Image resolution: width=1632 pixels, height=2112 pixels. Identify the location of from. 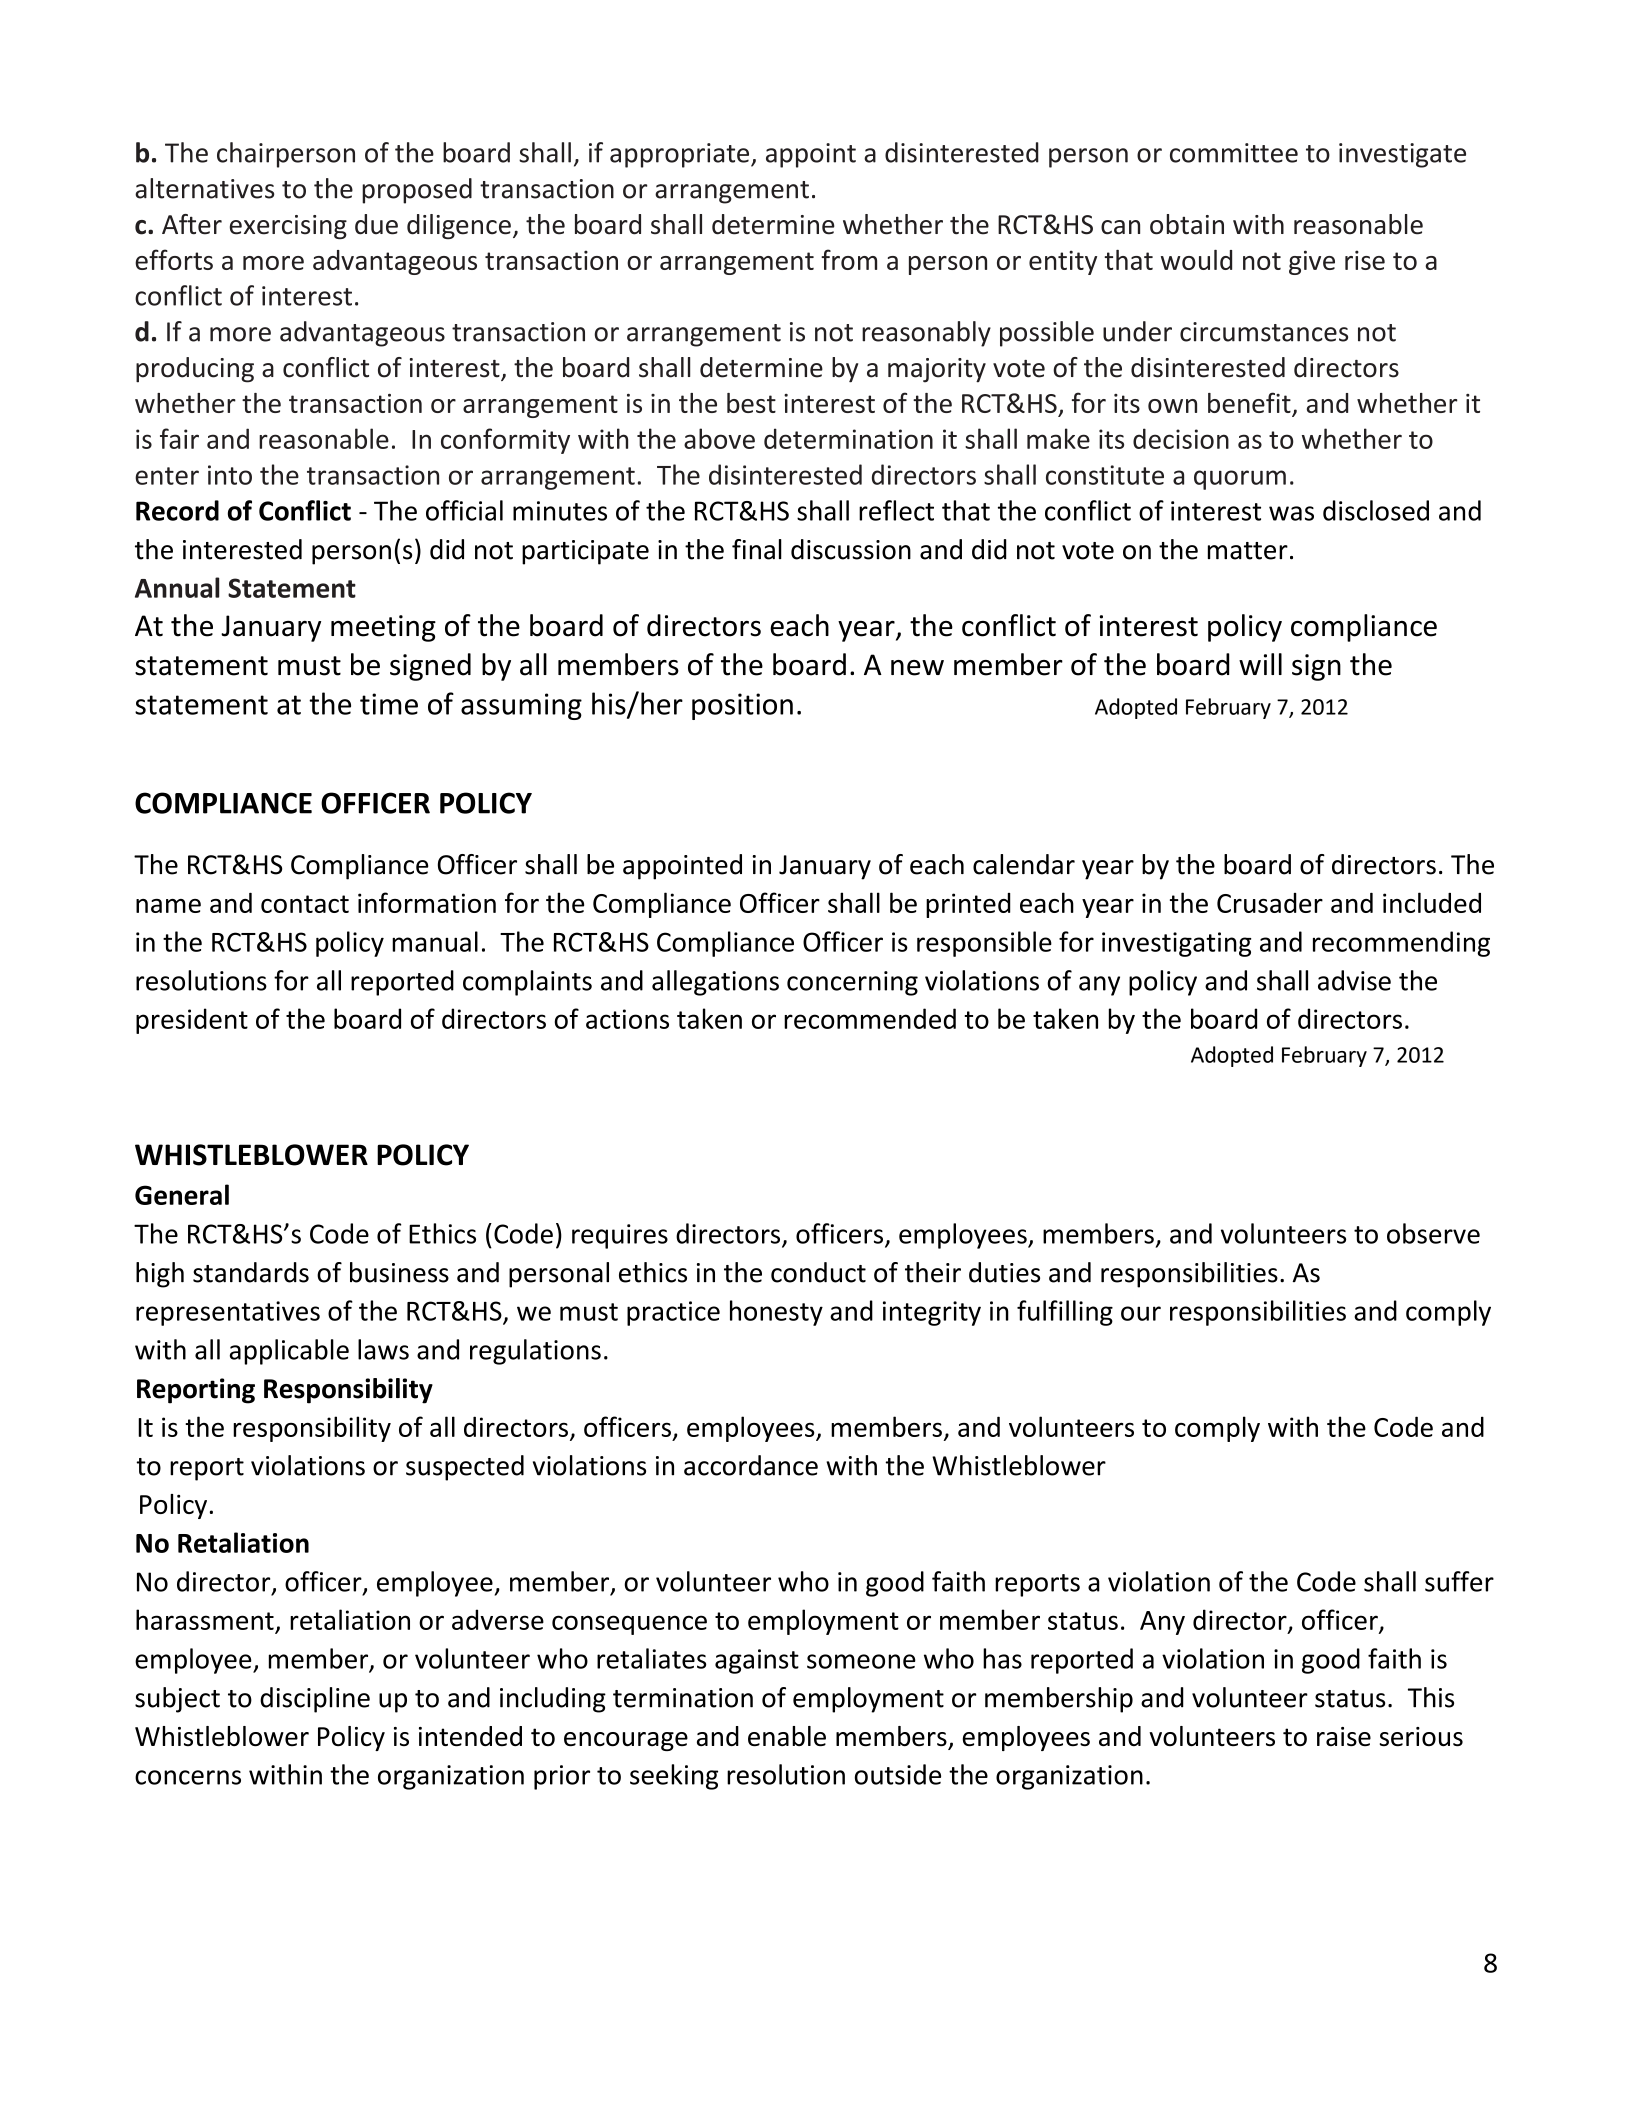
(849, 259).
